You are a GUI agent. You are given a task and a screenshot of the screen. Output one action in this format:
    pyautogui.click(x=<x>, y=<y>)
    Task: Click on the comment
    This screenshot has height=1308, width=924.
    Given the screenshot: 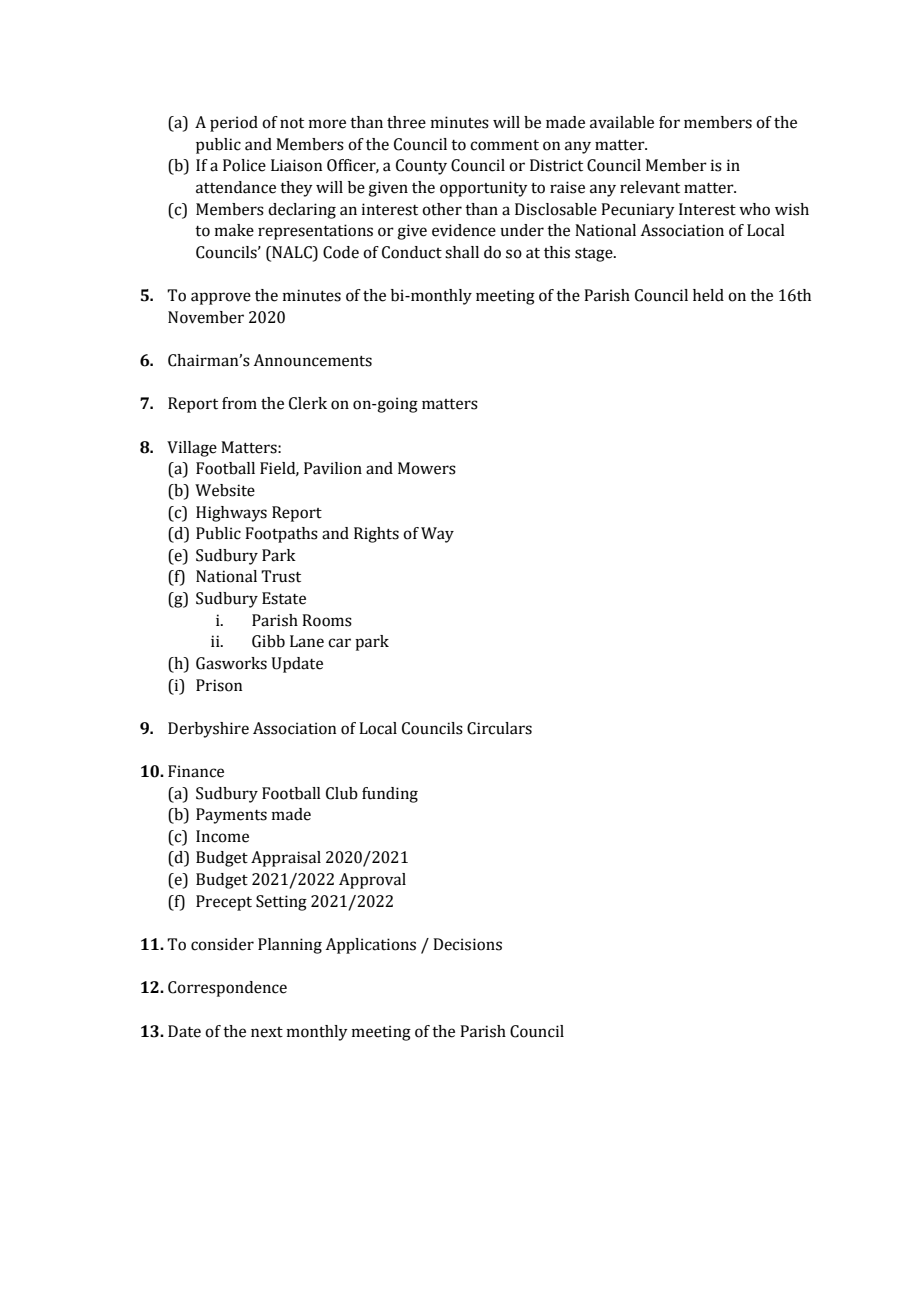 What is the action you would take?
    pyautogui.click(x=504, y=145)
